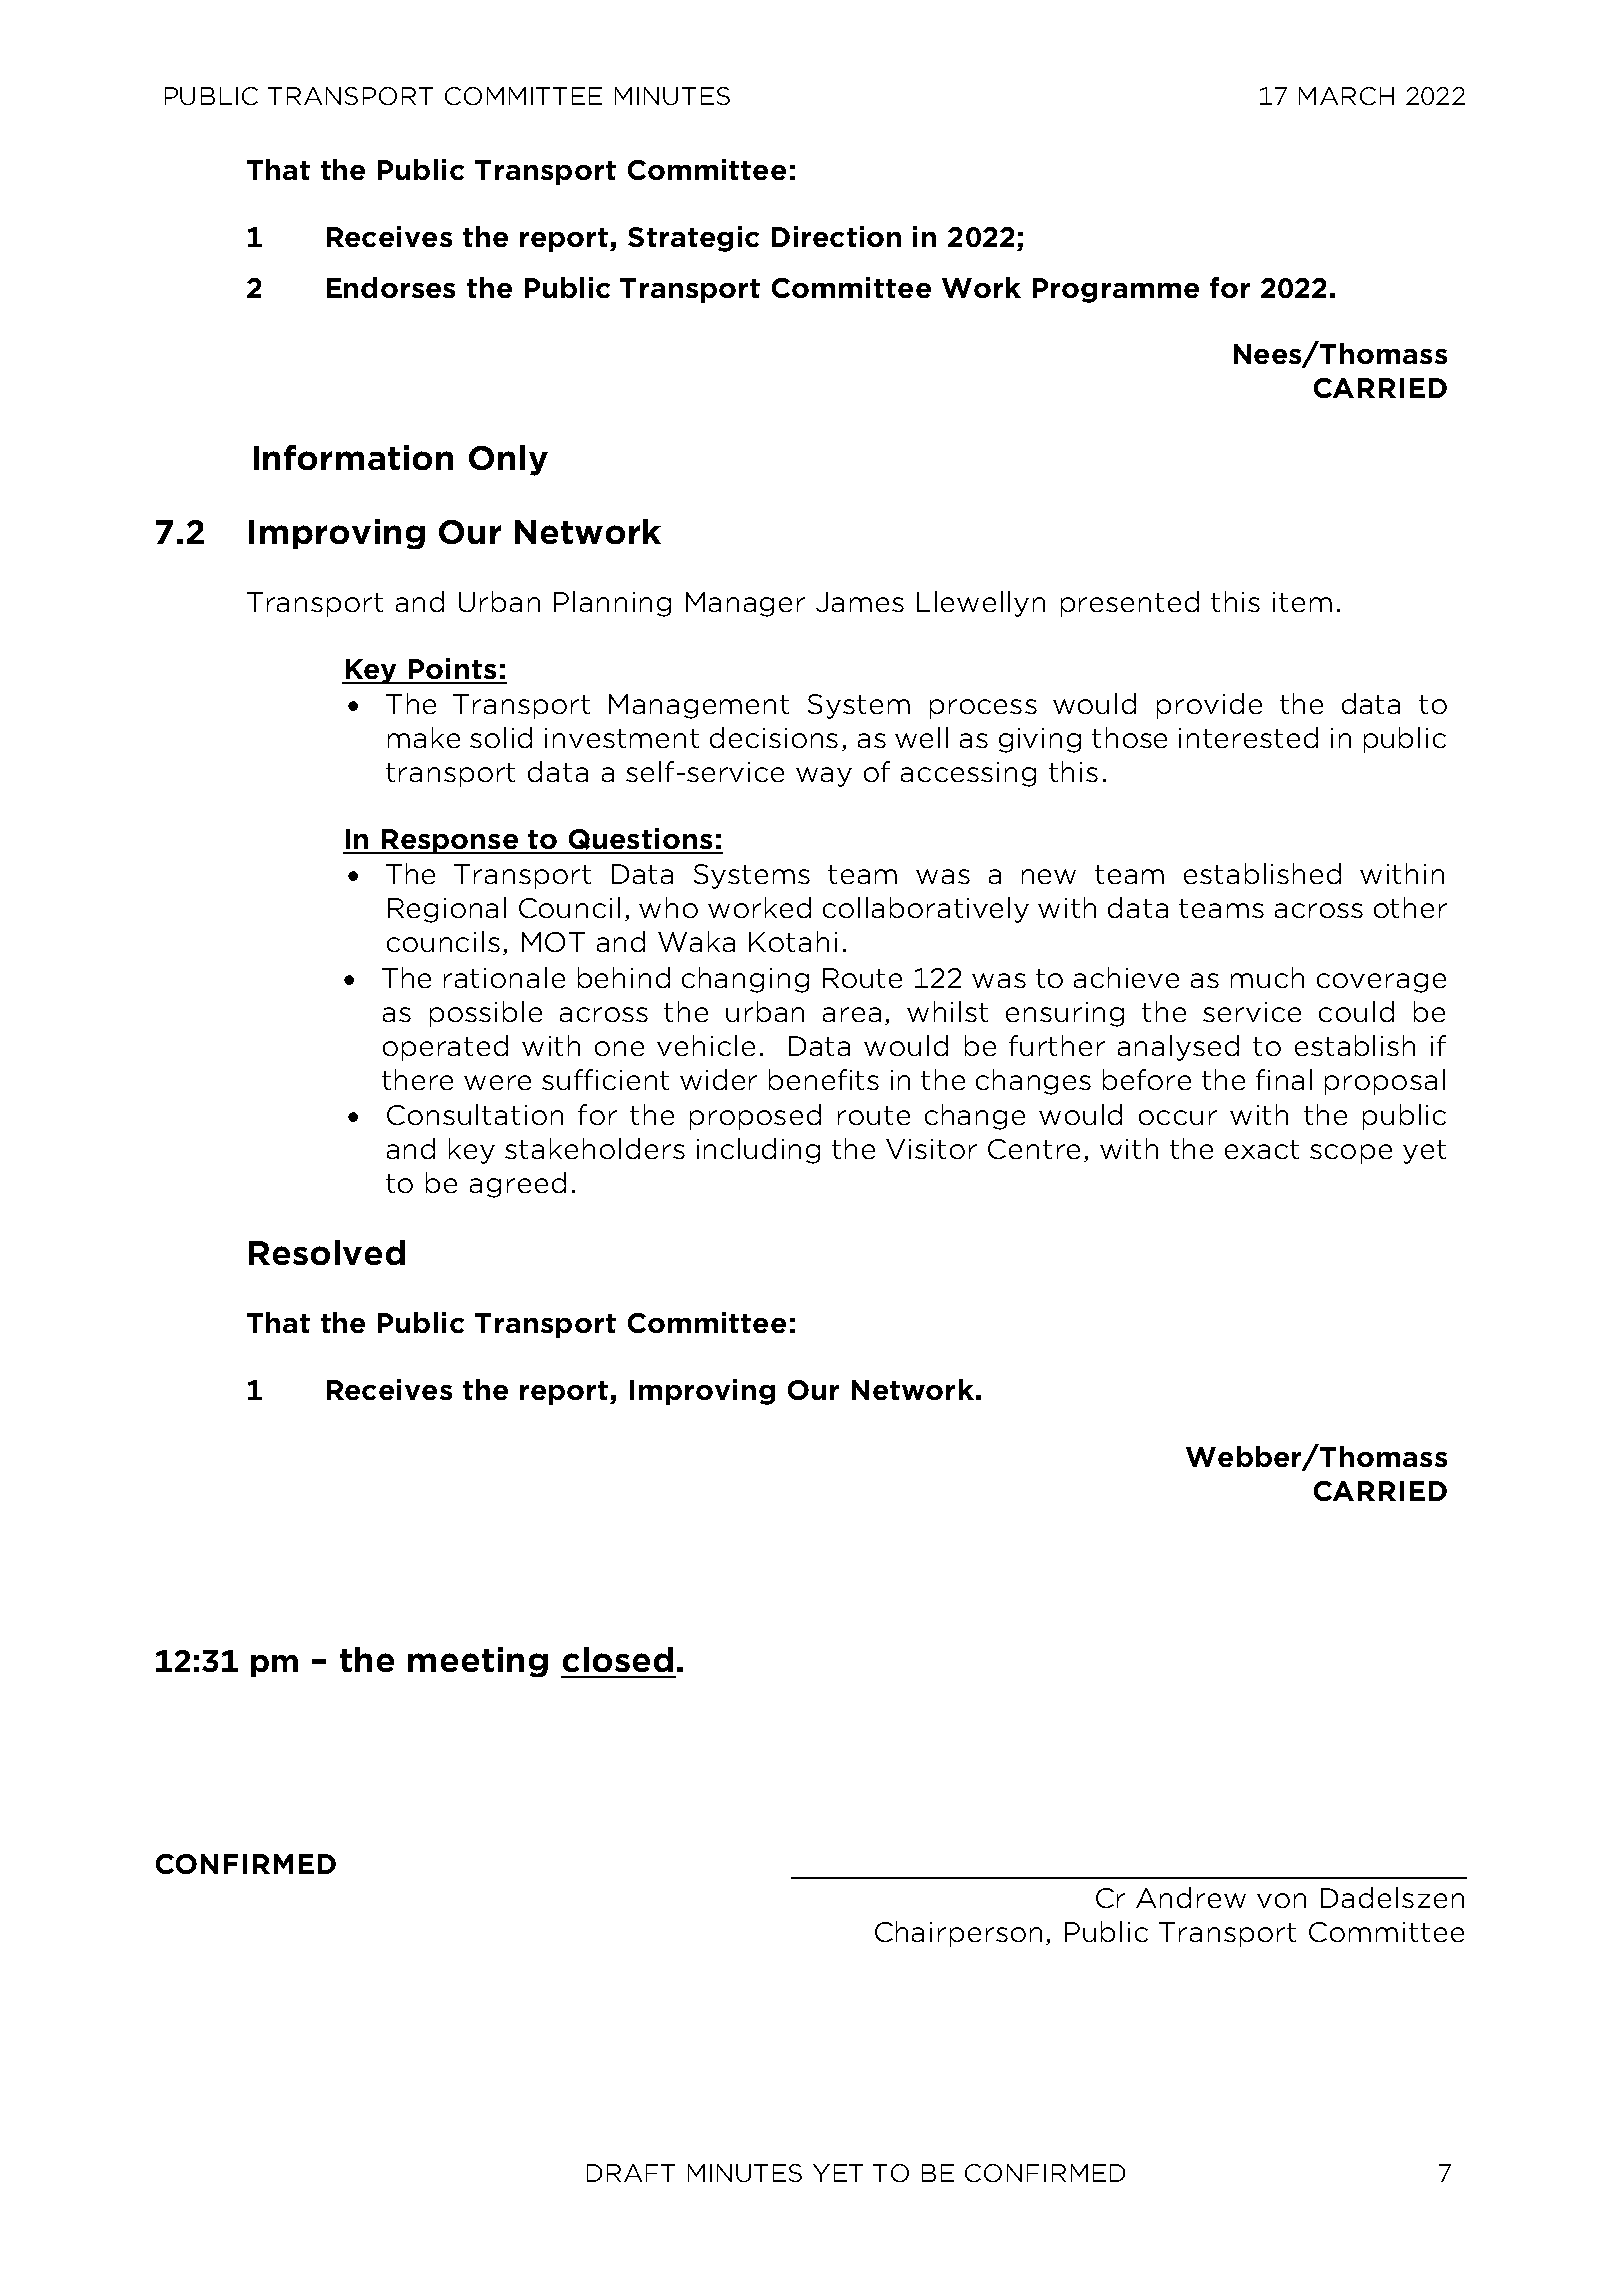 The width and height of the screenshot is (1621, 2293). Describe the element at coordinates (618, 1659) in the screenshot. I see `closed` at that location.
